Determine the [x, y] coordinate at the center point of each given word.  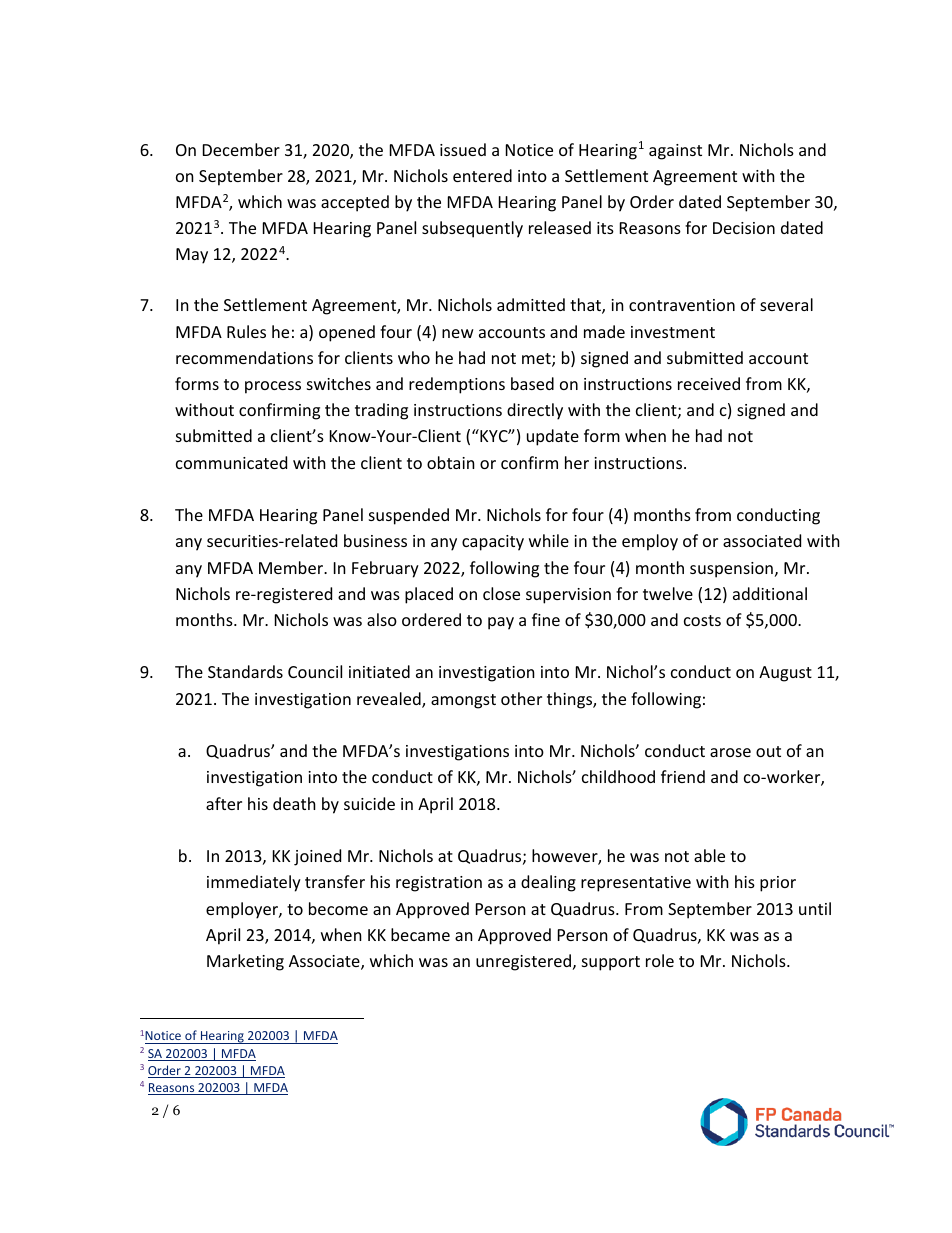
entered [482, 175]
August [785, 674]
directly [535, 411]
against [675, 152]
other [521, 698]
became [420, 934]
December [241, 149]
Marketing [245, 962]
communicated [231, 462]
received [709, 383]
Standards [245, 671]
